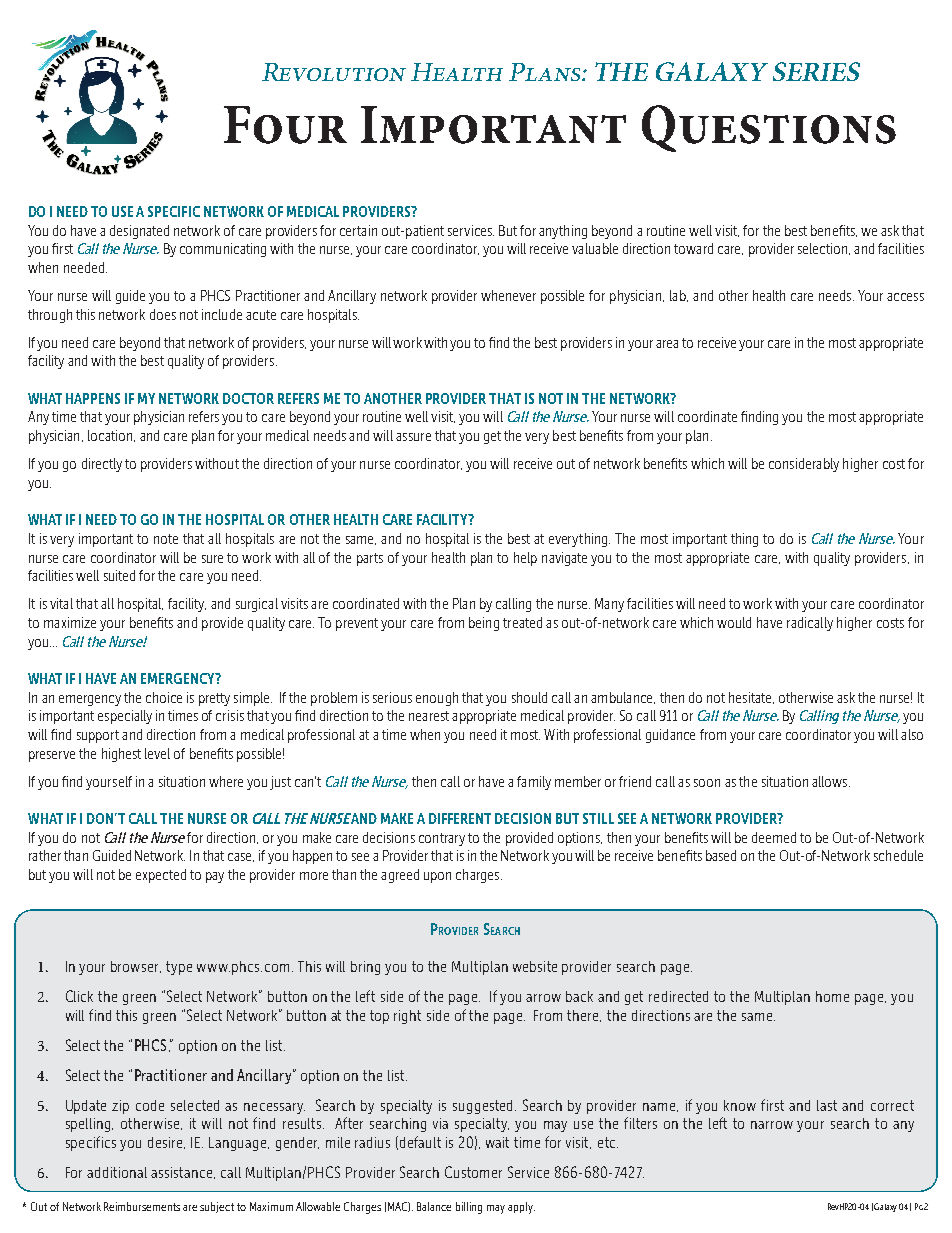 This screenshot has width=952, height=1233. What do you see at coordinates (769, 128) in the screenshot?
I see `Questions` at bounding box center [769, 128].
